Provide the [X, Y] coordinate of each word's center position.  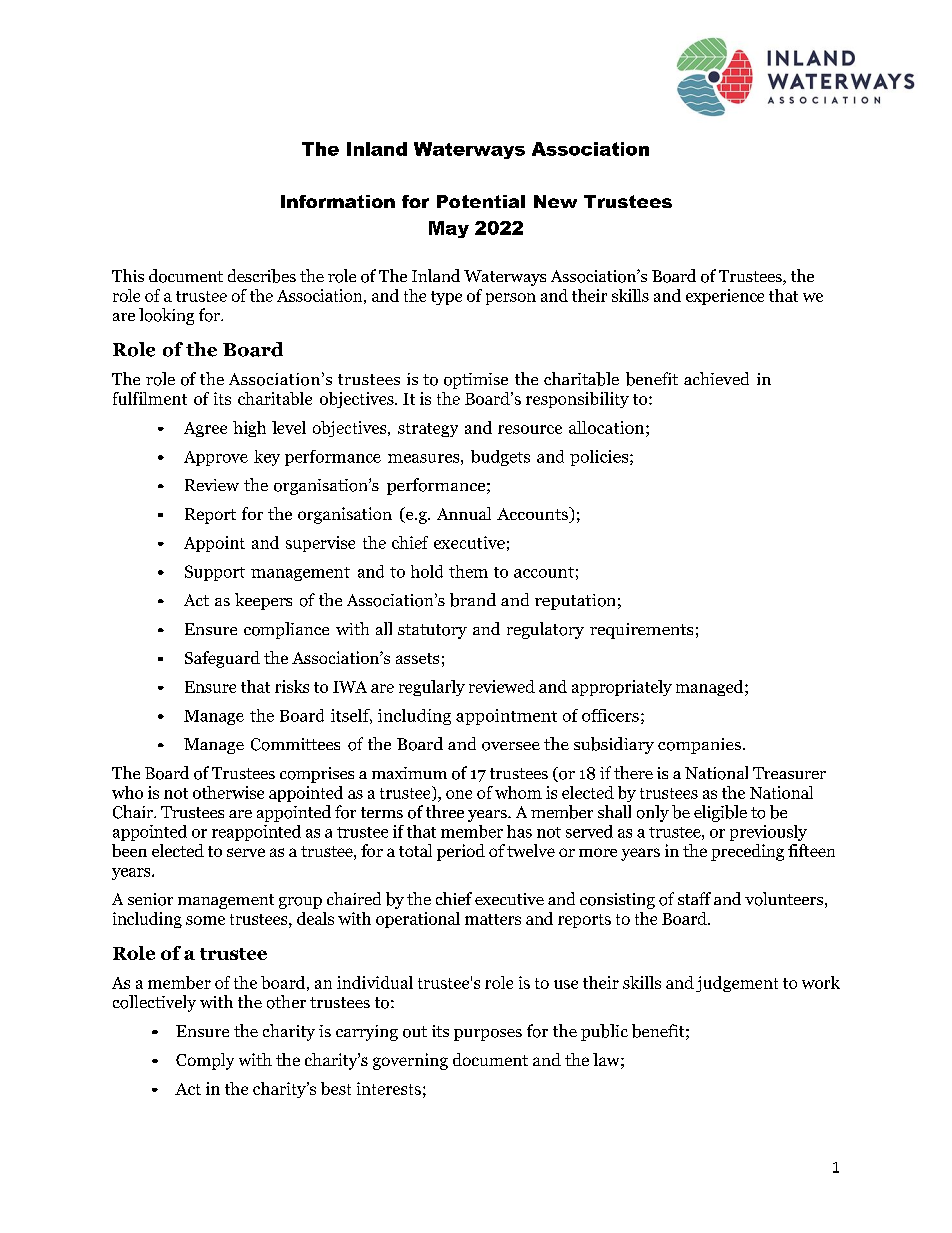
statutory [432, 631]
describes [262, 276]
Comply [205, 1061]
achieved [716, 378]
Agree [205, 429]
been [129, 850]
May [449, 229]
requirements [641, 631]
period [461, 852]
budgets [500, 458]
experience [725, 297]
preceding [747, 852]
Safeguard [222, 659]
